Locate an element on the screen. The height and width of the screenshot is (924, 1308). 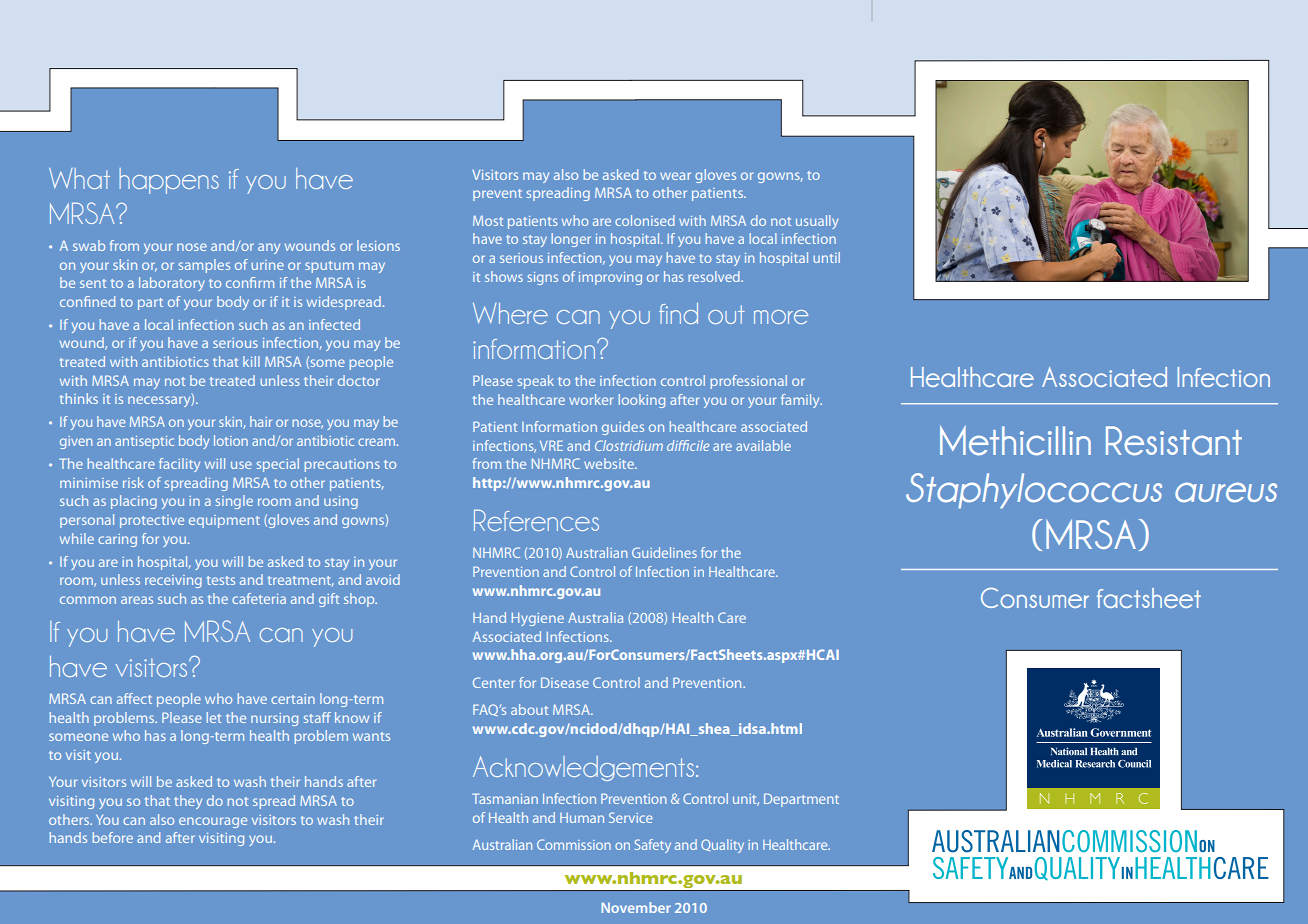
before is located at coordinates (113, 837).
